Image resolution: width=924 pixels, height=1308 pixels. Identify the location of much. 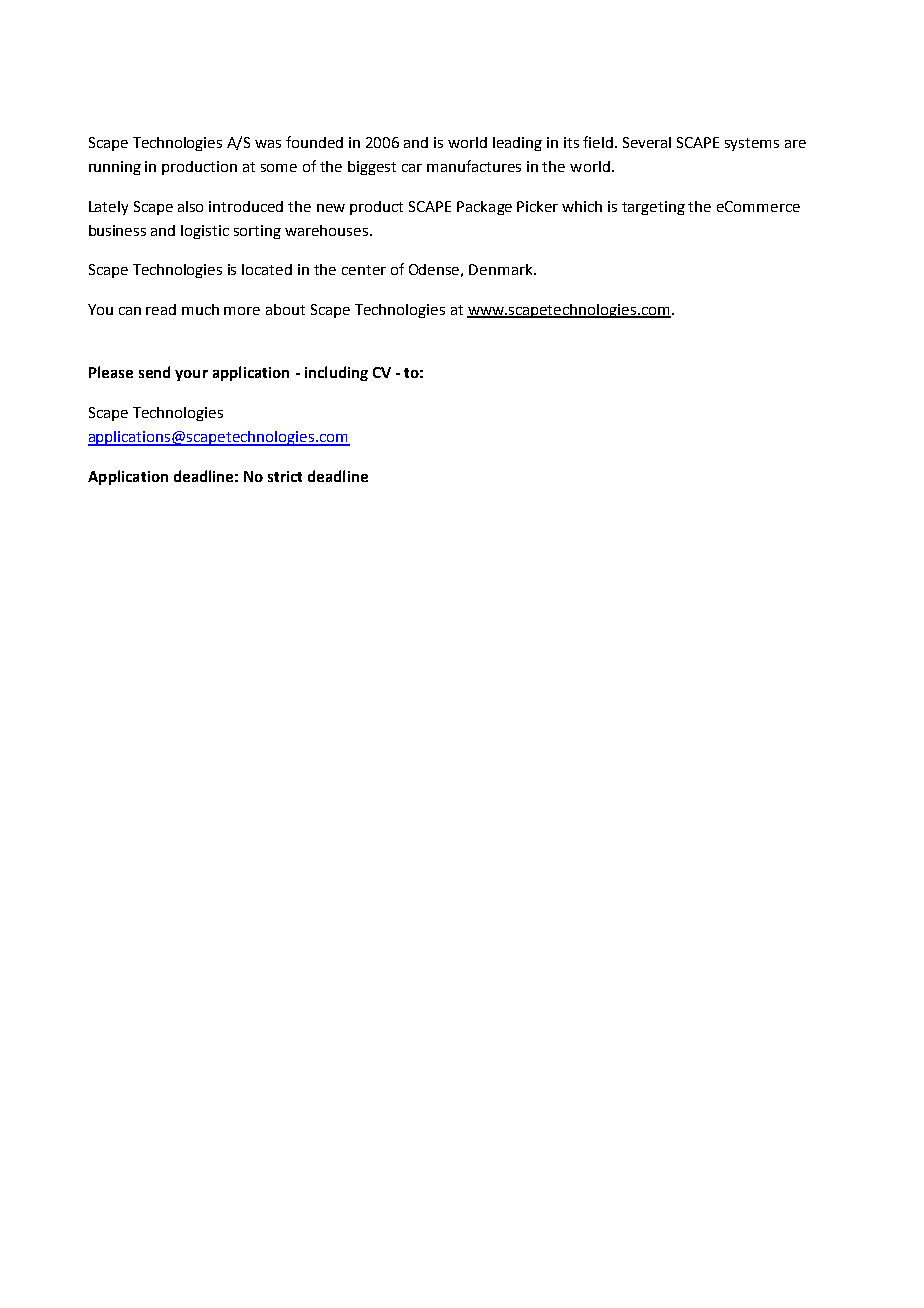
(200, 309).
